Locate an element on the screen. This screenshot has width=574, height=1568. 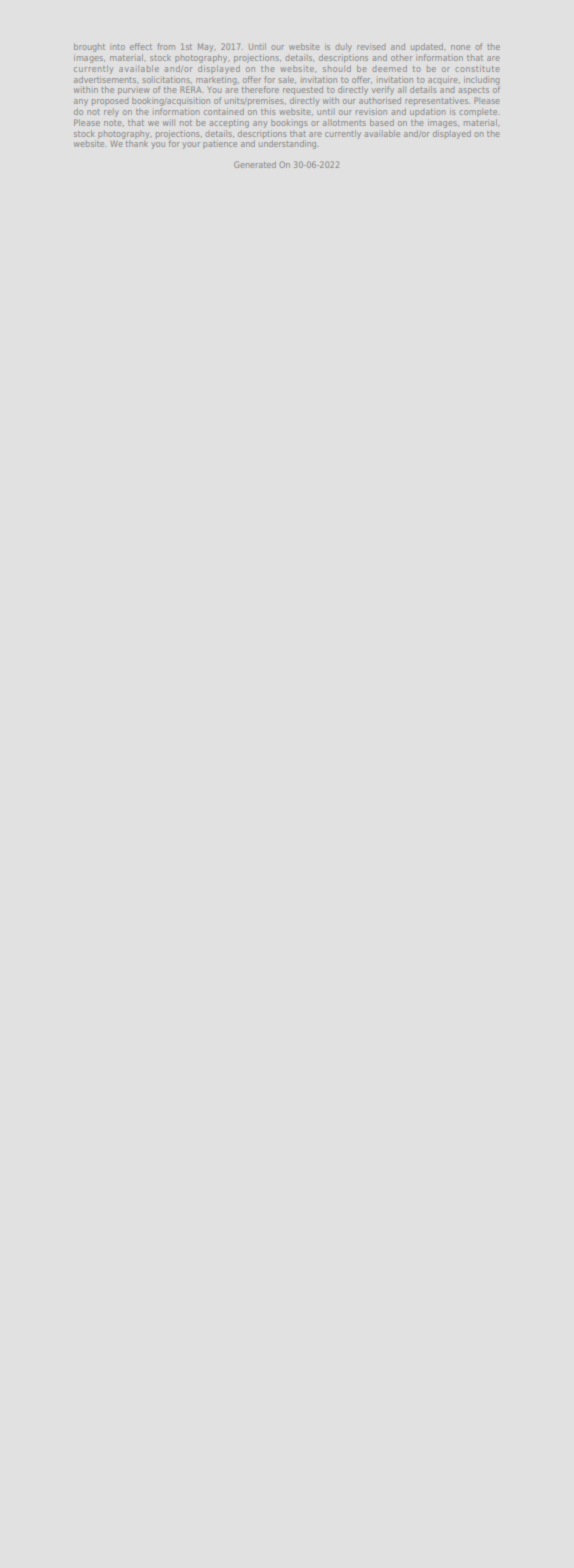
into is located at coordinates (117, 47).
